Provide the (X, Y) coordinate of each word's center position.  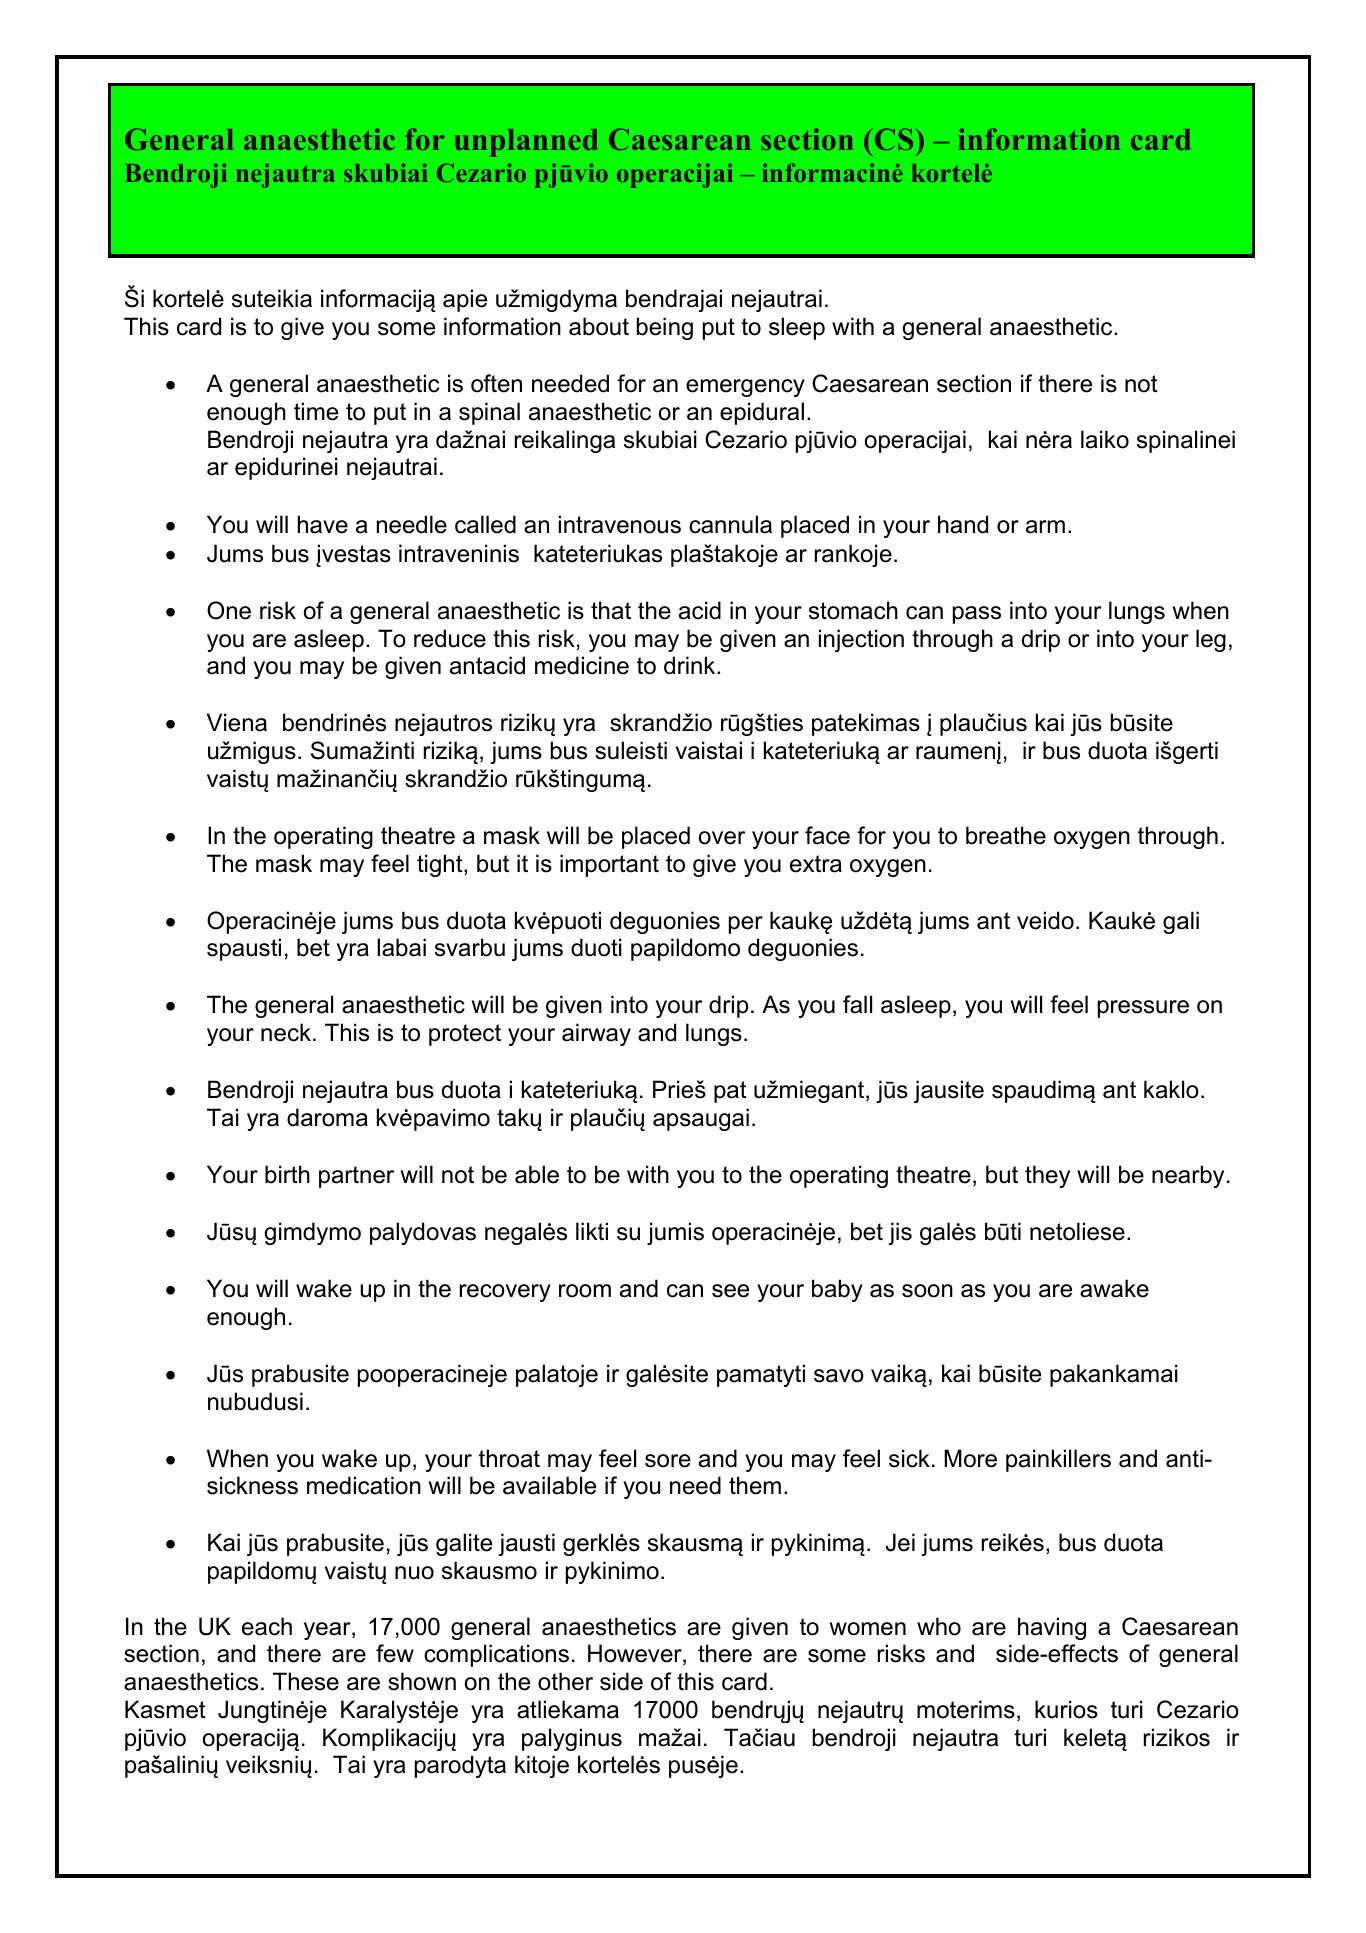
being (665, 328)
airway (596, 1034)
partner (356, 1177)
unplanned (526, 143)
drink (691, 665)
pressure (1143, 1009)
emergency (745, 388)
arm (1045, 527)
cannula (730, 524)
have (323, 524)
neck (286, 1032)
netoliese (1077, 1231)
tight (441, 865)
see (730, 1291)
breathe (1006, 835)
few (395, 1653)
